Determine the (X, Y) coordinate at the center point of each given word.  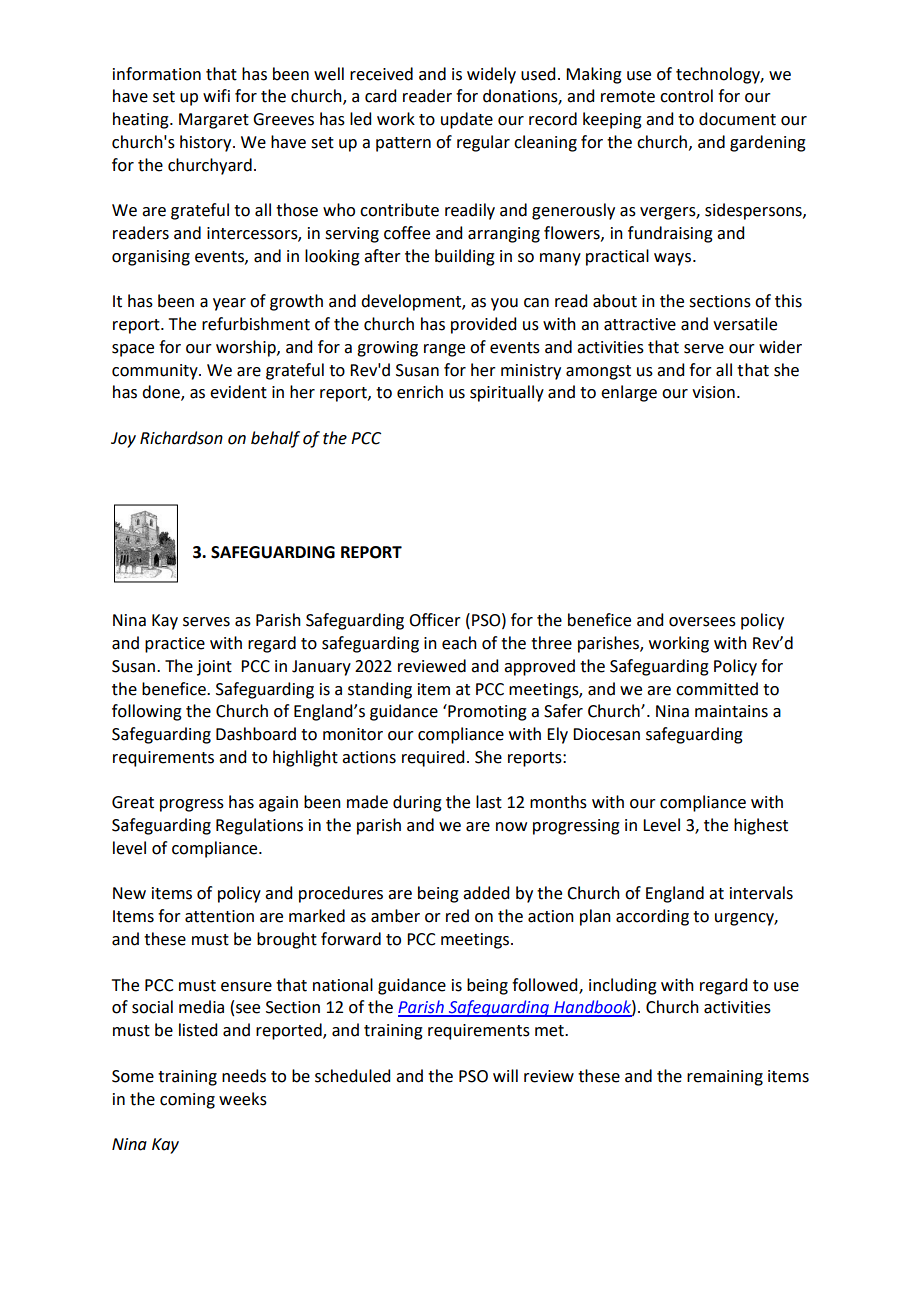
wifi (216, 95)
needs (244, 1076)
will (505, 1075)
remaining (725, 1078)
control (686, 96)
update (467, 120)
